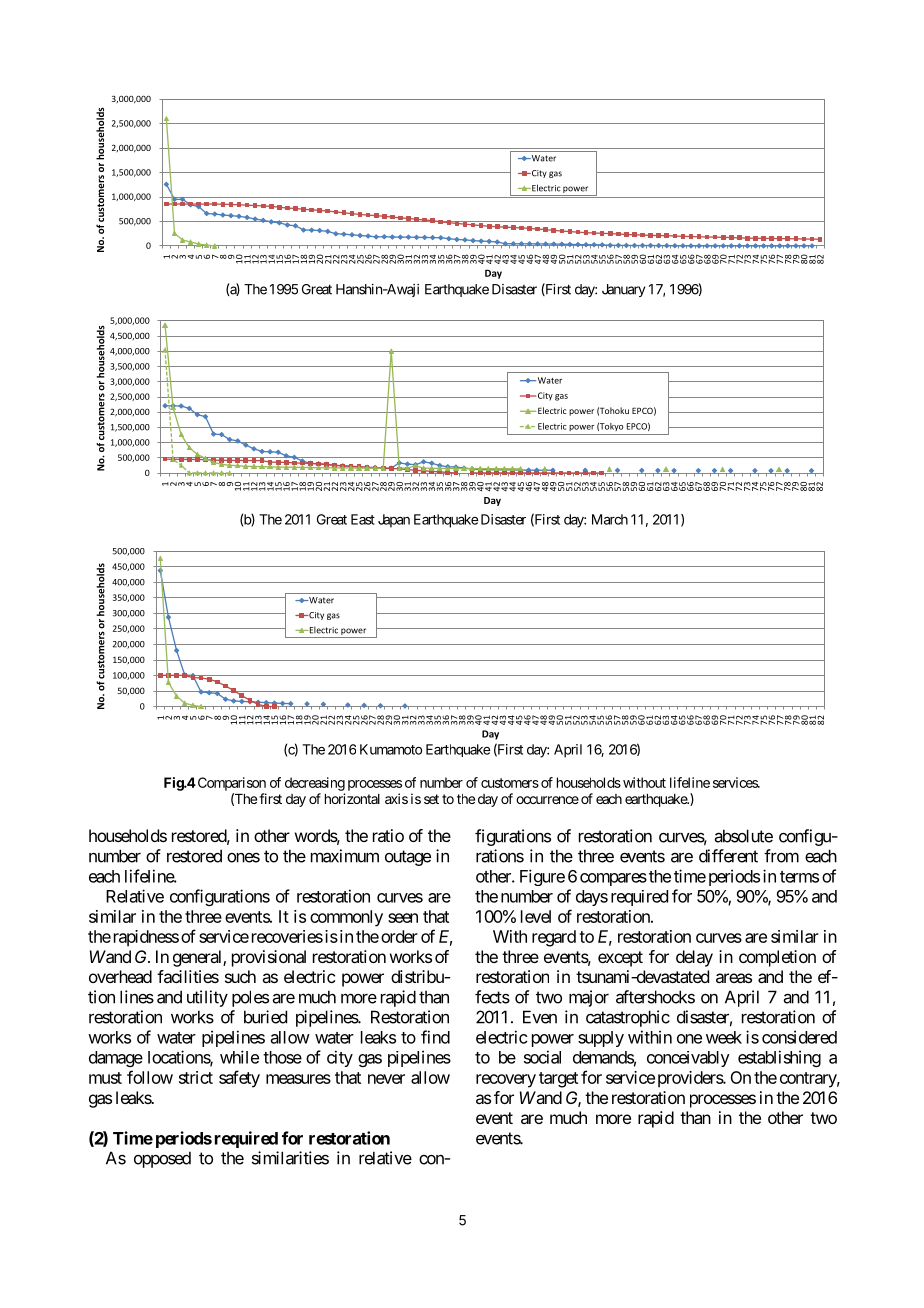  What do you see at coordinates (396, 798) in the image?
I see `axis` at bounding box center [396, 798].
